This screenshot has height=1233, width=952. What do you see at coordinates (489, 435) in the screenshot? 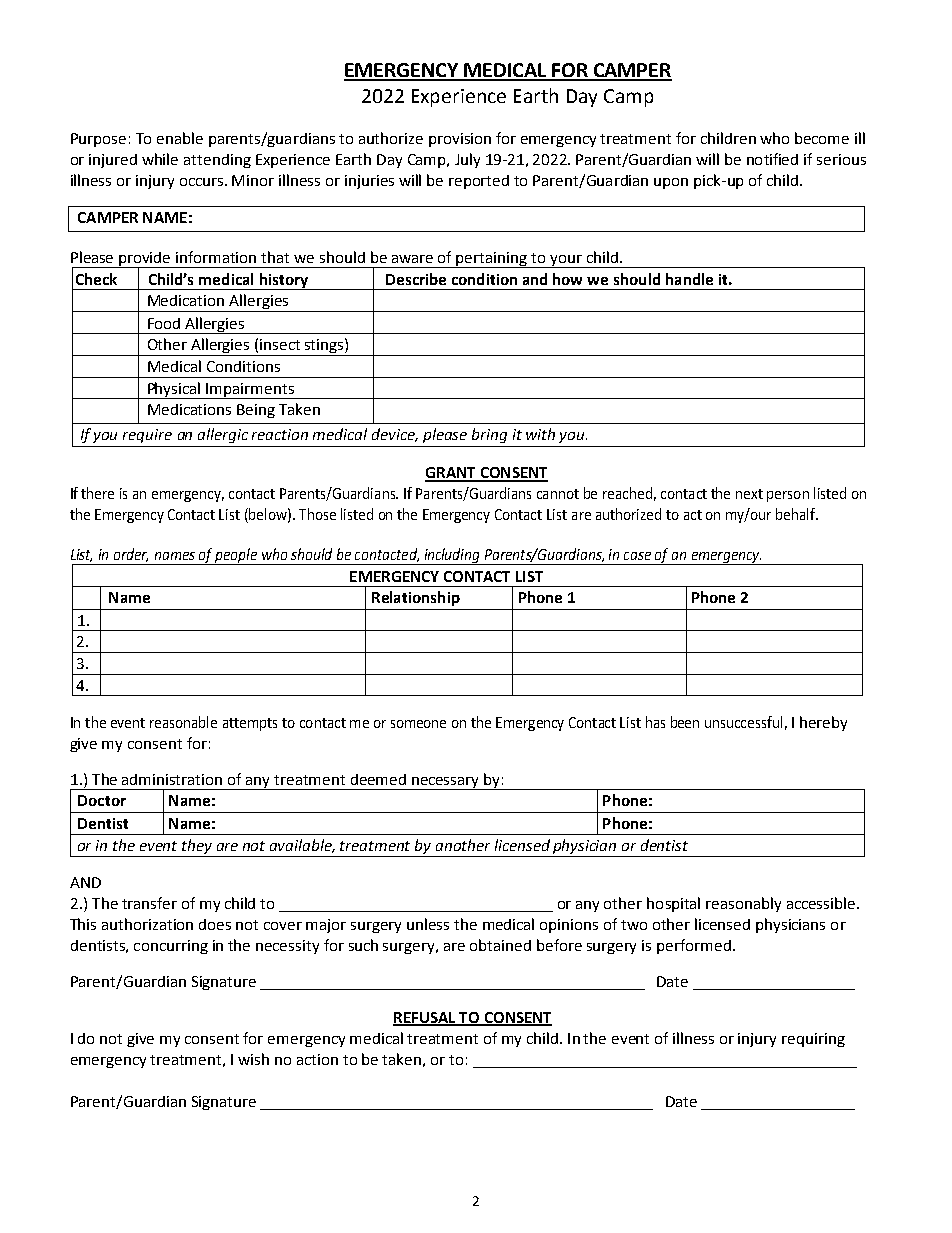
I see `bring` at bounding box center [489, 435].
